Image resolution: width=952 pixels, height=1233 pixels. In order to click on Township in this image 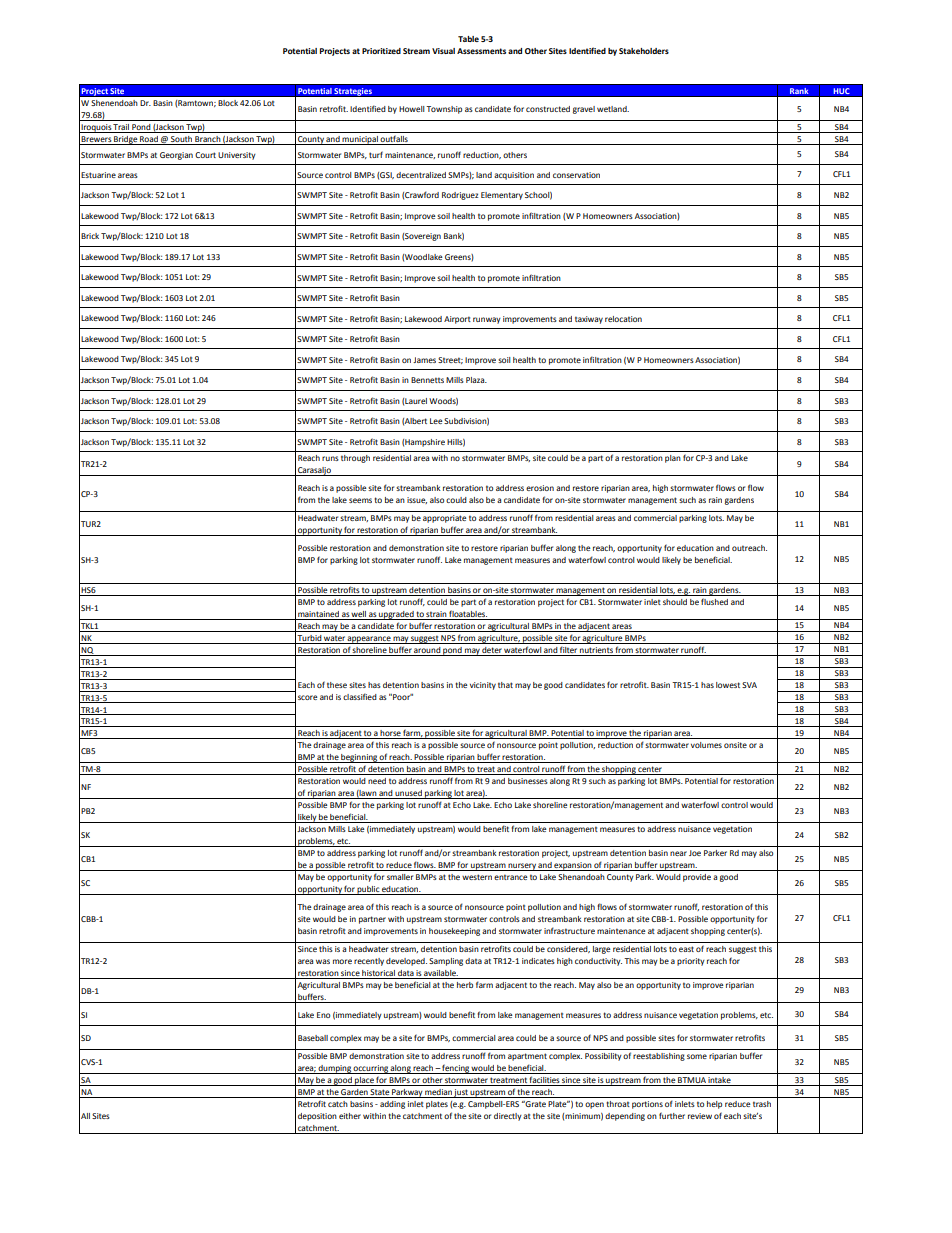, I will do `click(444, 110)`.
